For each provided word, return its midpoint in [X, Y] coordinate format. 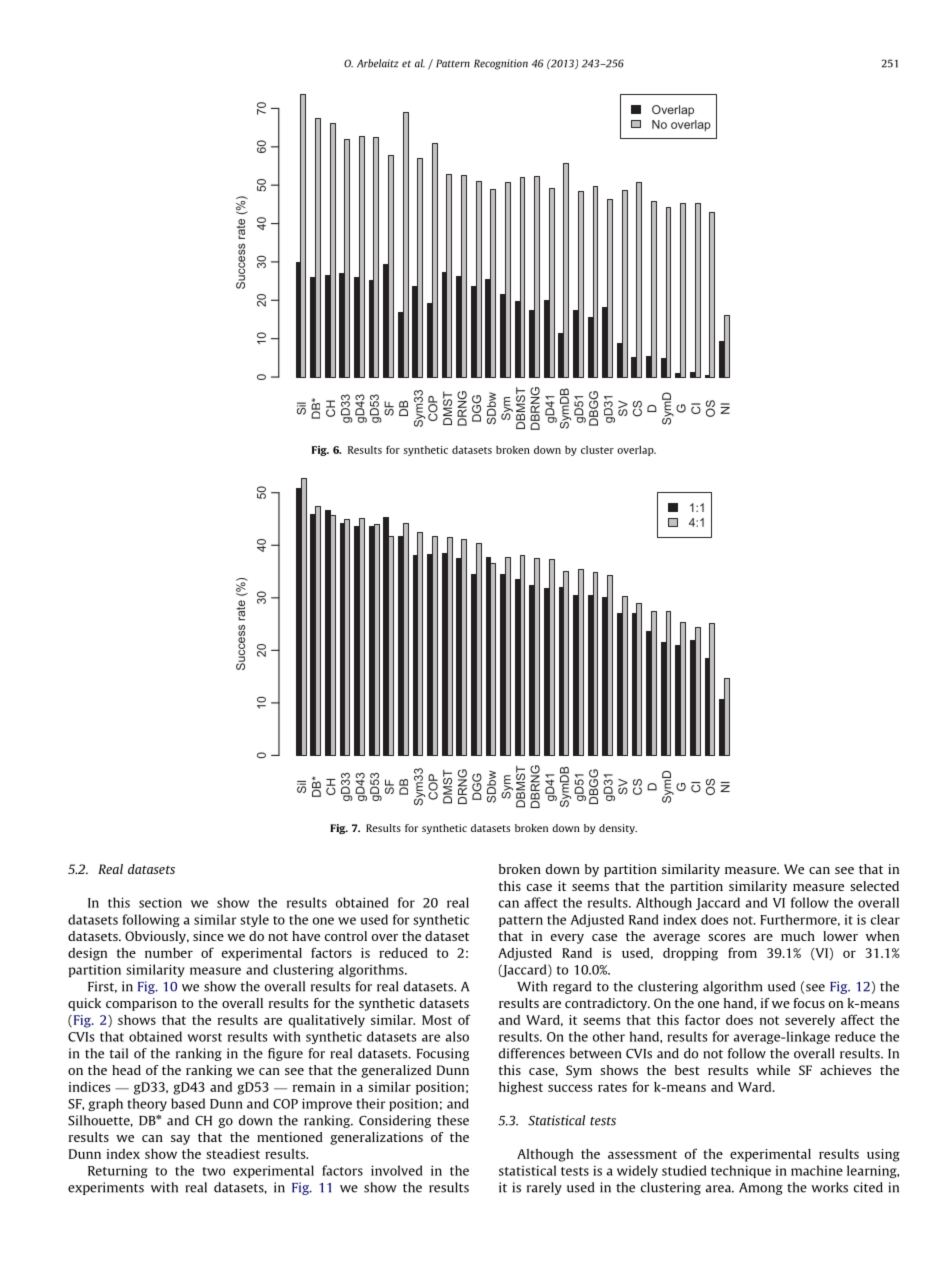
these [453, 1120]
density [618, 829]
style [254, 920]
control [346, 936]
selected [874, 886]
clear [885, 919]
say [180, 1140]
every [567, 939]
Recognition [501, 64]
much [798, 936]
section [160, 903]
